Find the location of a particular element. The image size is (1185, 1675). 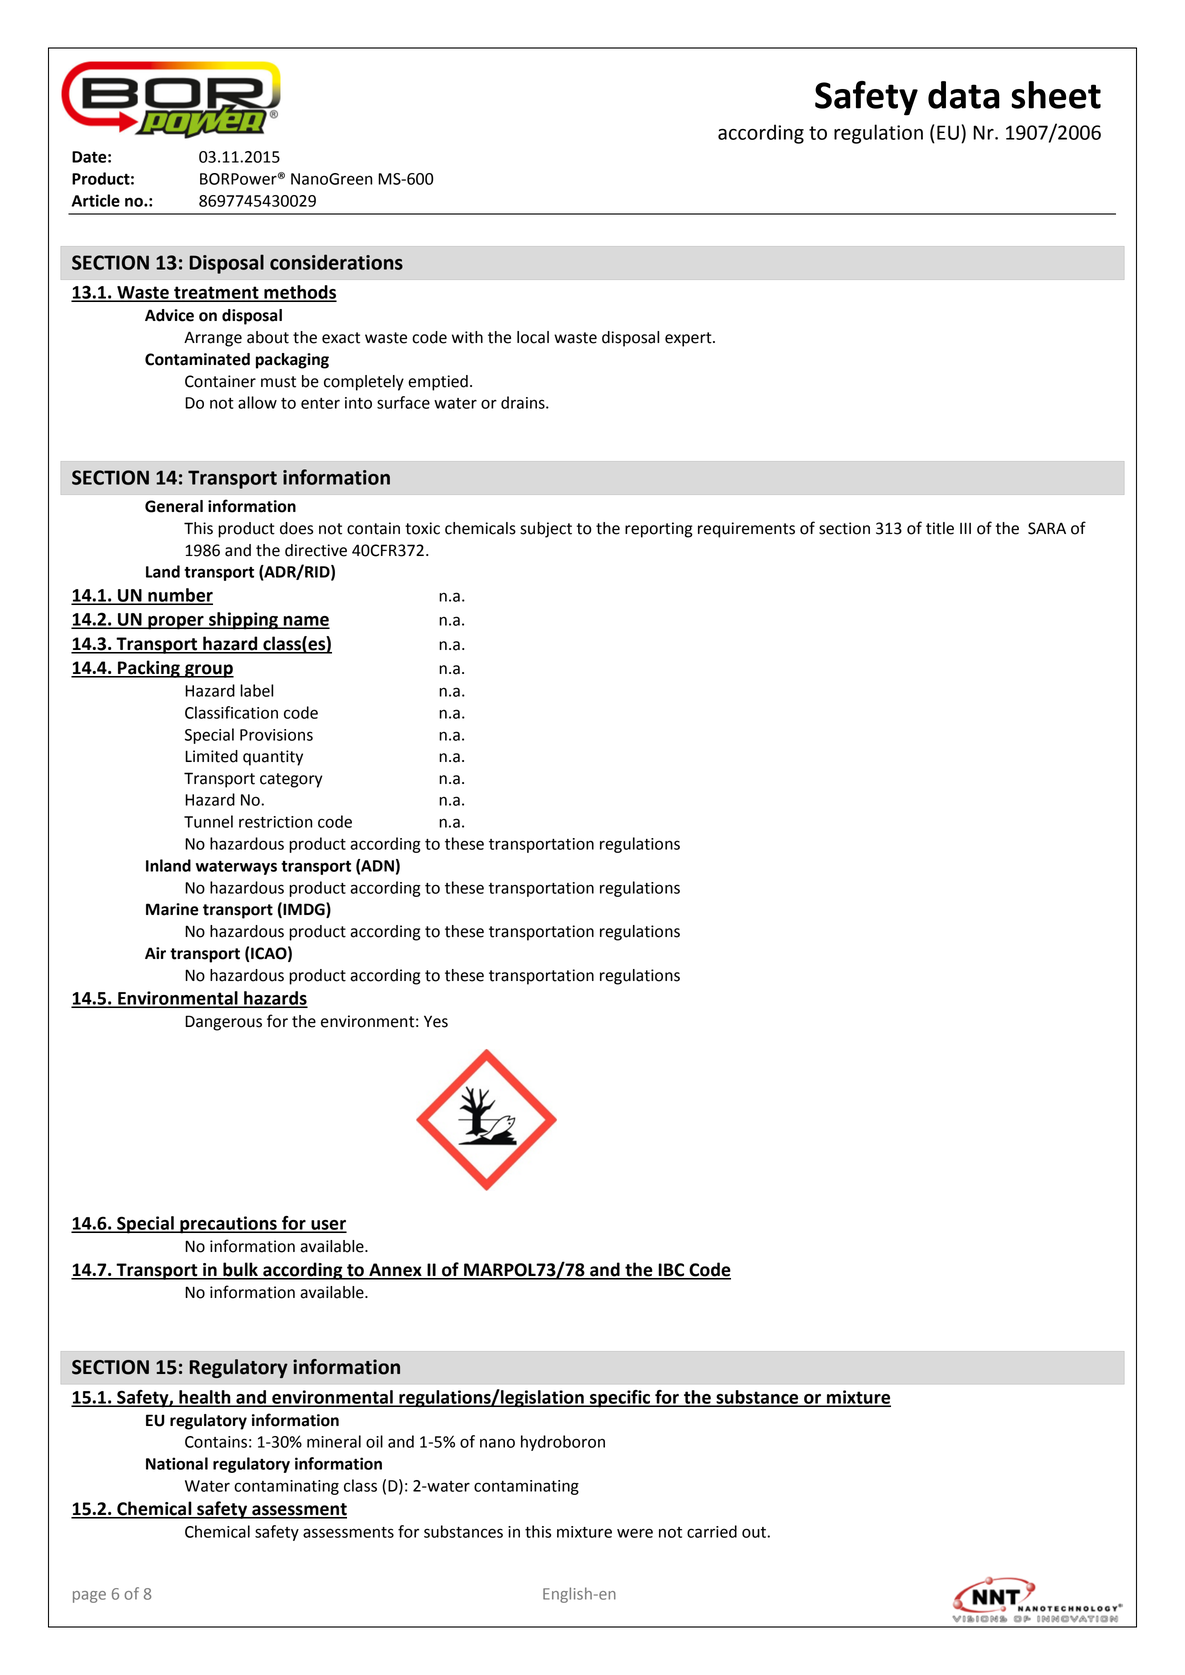

General is located at coordinates (174, 506).
